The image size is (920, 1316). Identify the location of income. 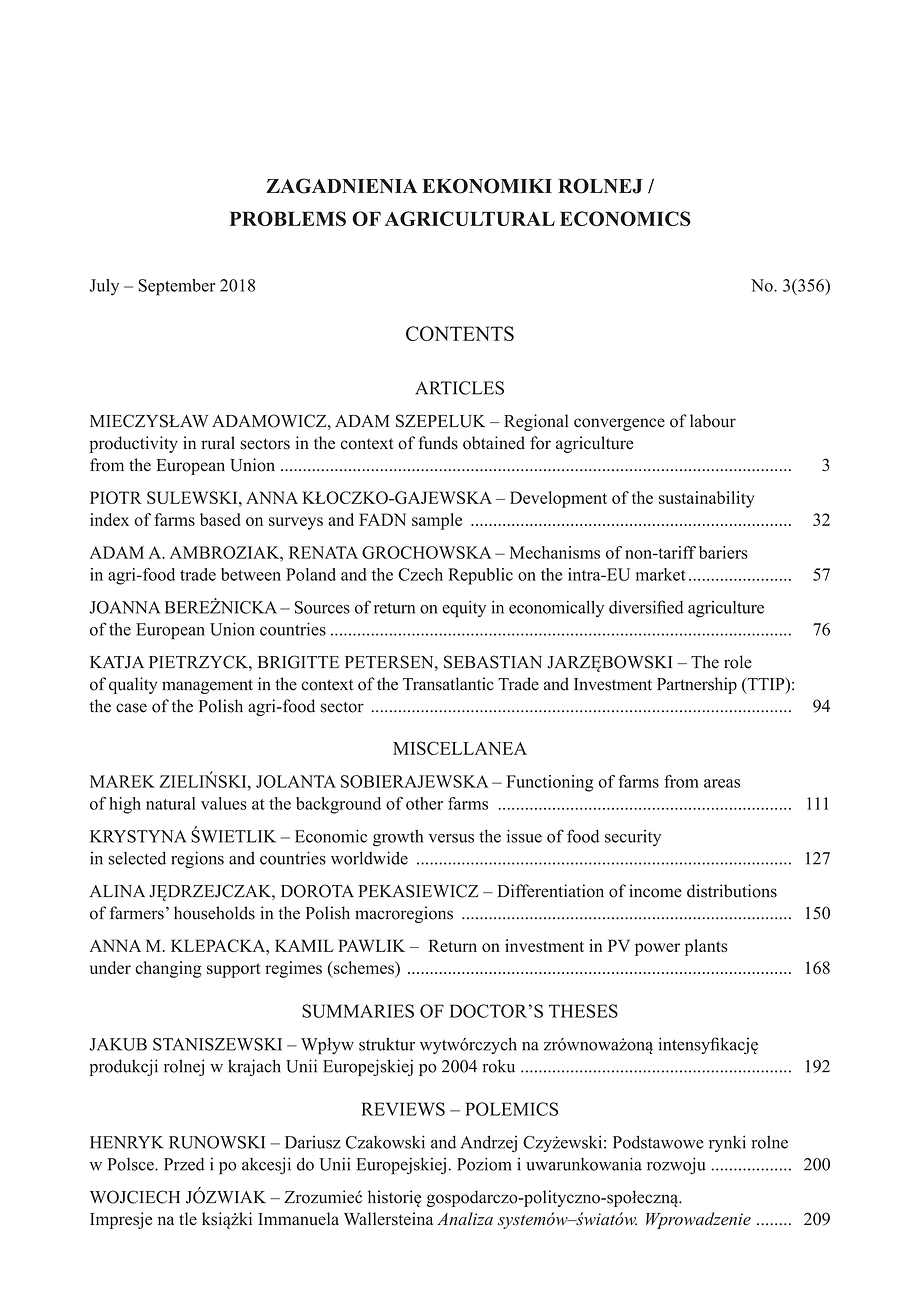
(655, 891).
